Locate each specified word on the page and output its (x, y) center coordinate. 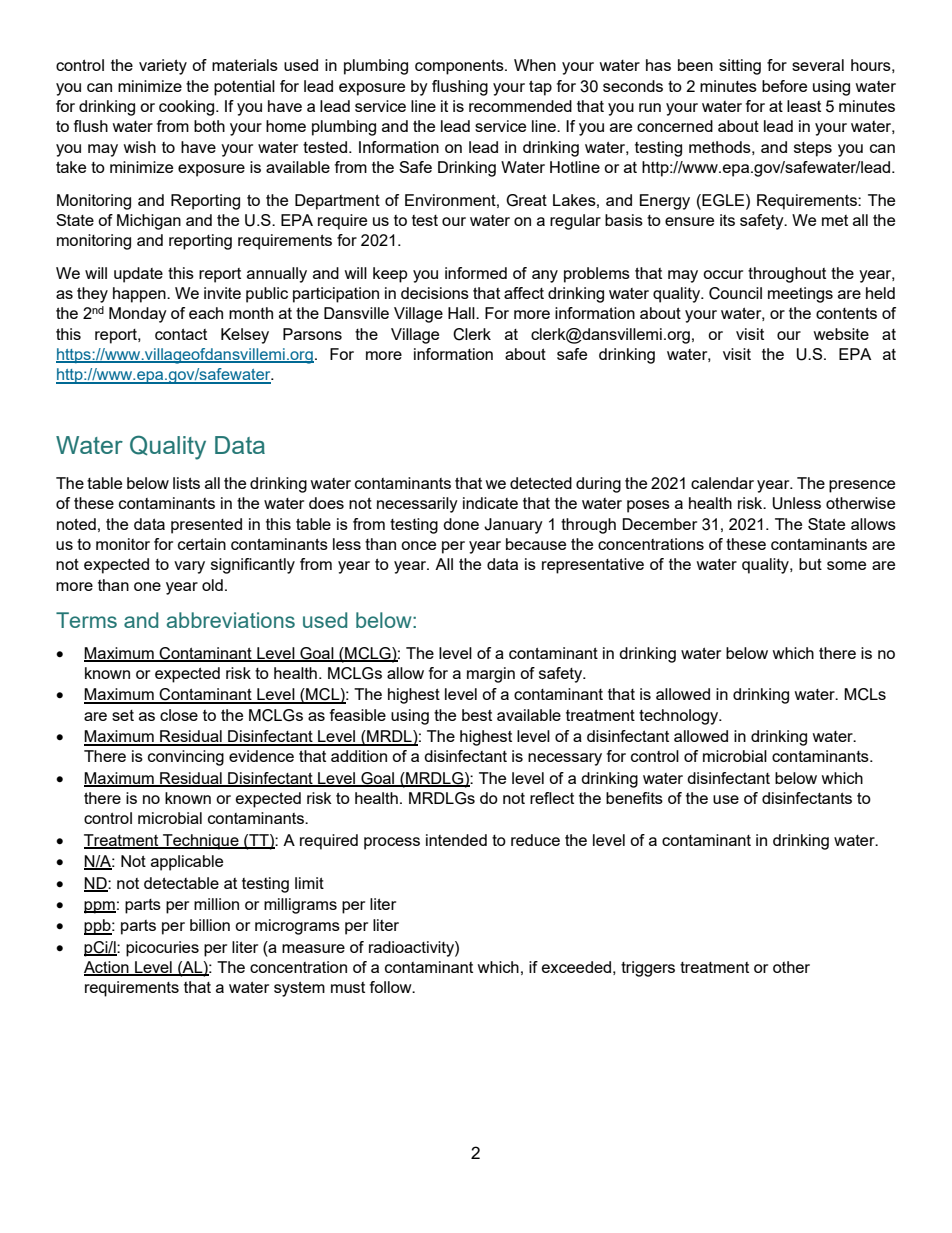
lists (186, 483)
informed (476, 273)
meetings (800, 295)
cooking (188, 108)
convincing (186, 758)
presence (862, 486)
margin (491, 675)
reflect (552, 798)
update (138, 275)
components (460, 67)
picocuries (162, 949)
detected (541, 483)
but (810, 564)
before (784, 86)
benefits (634, 798)
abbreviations (231, 620)
